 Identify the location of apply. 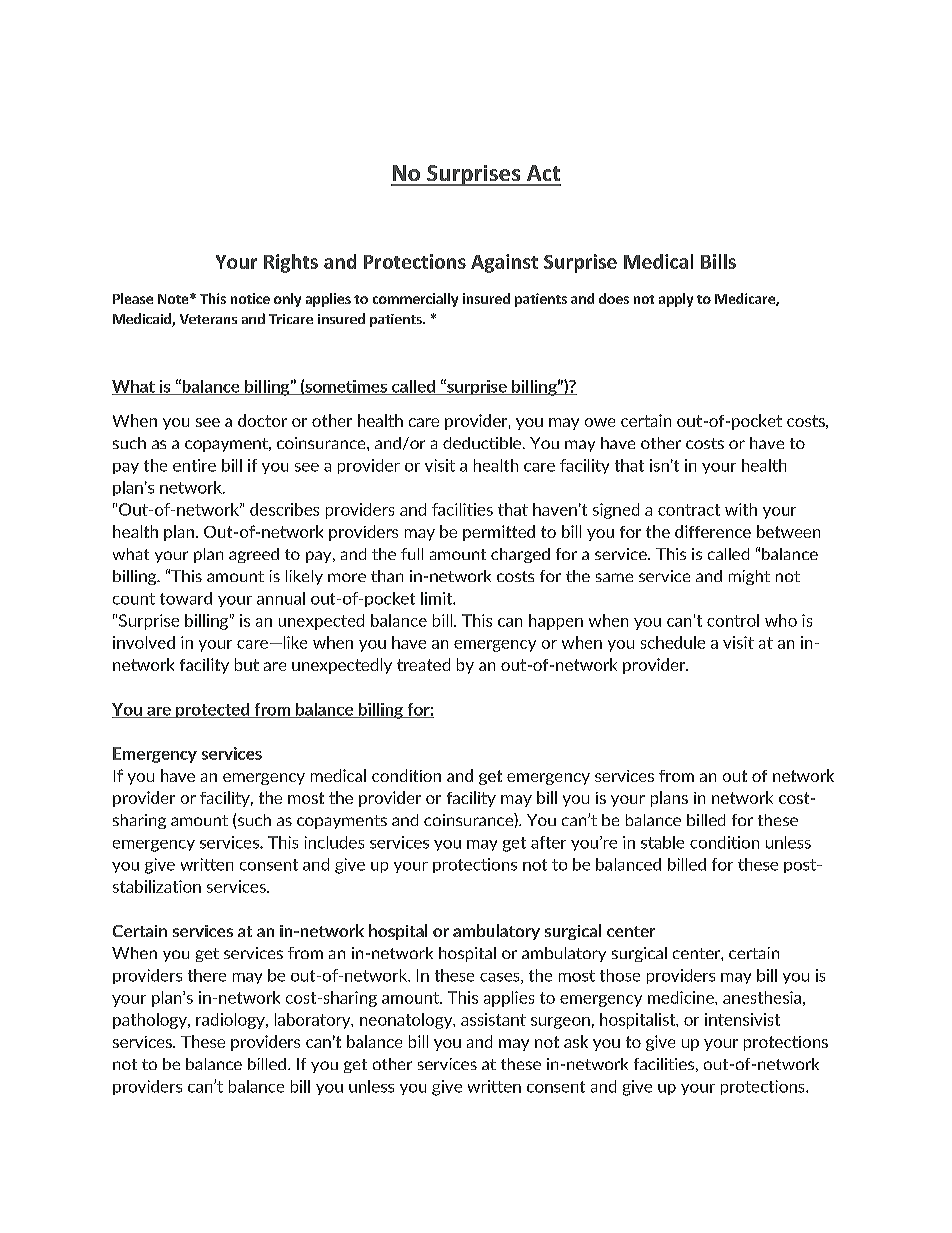
(676, 300).
